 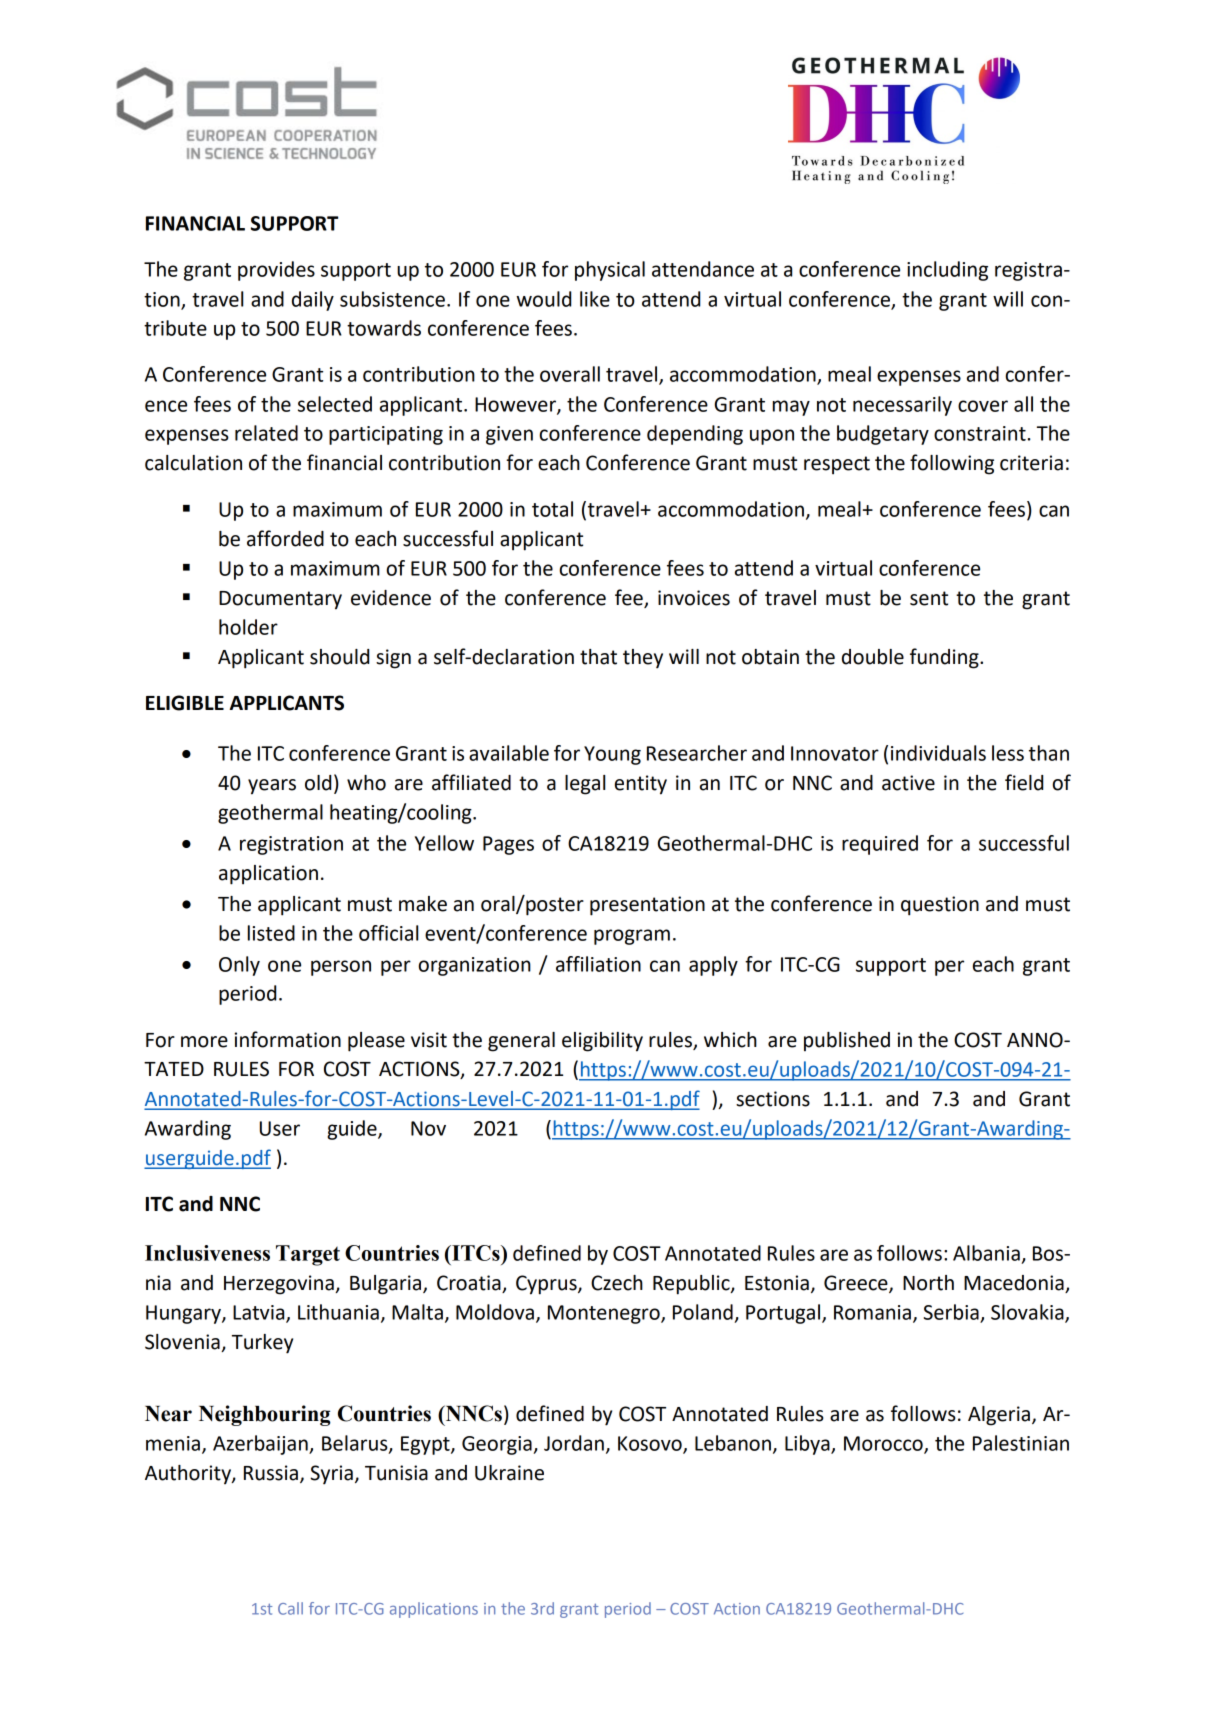 I want to click on daily, so click(x=313, y=301).
